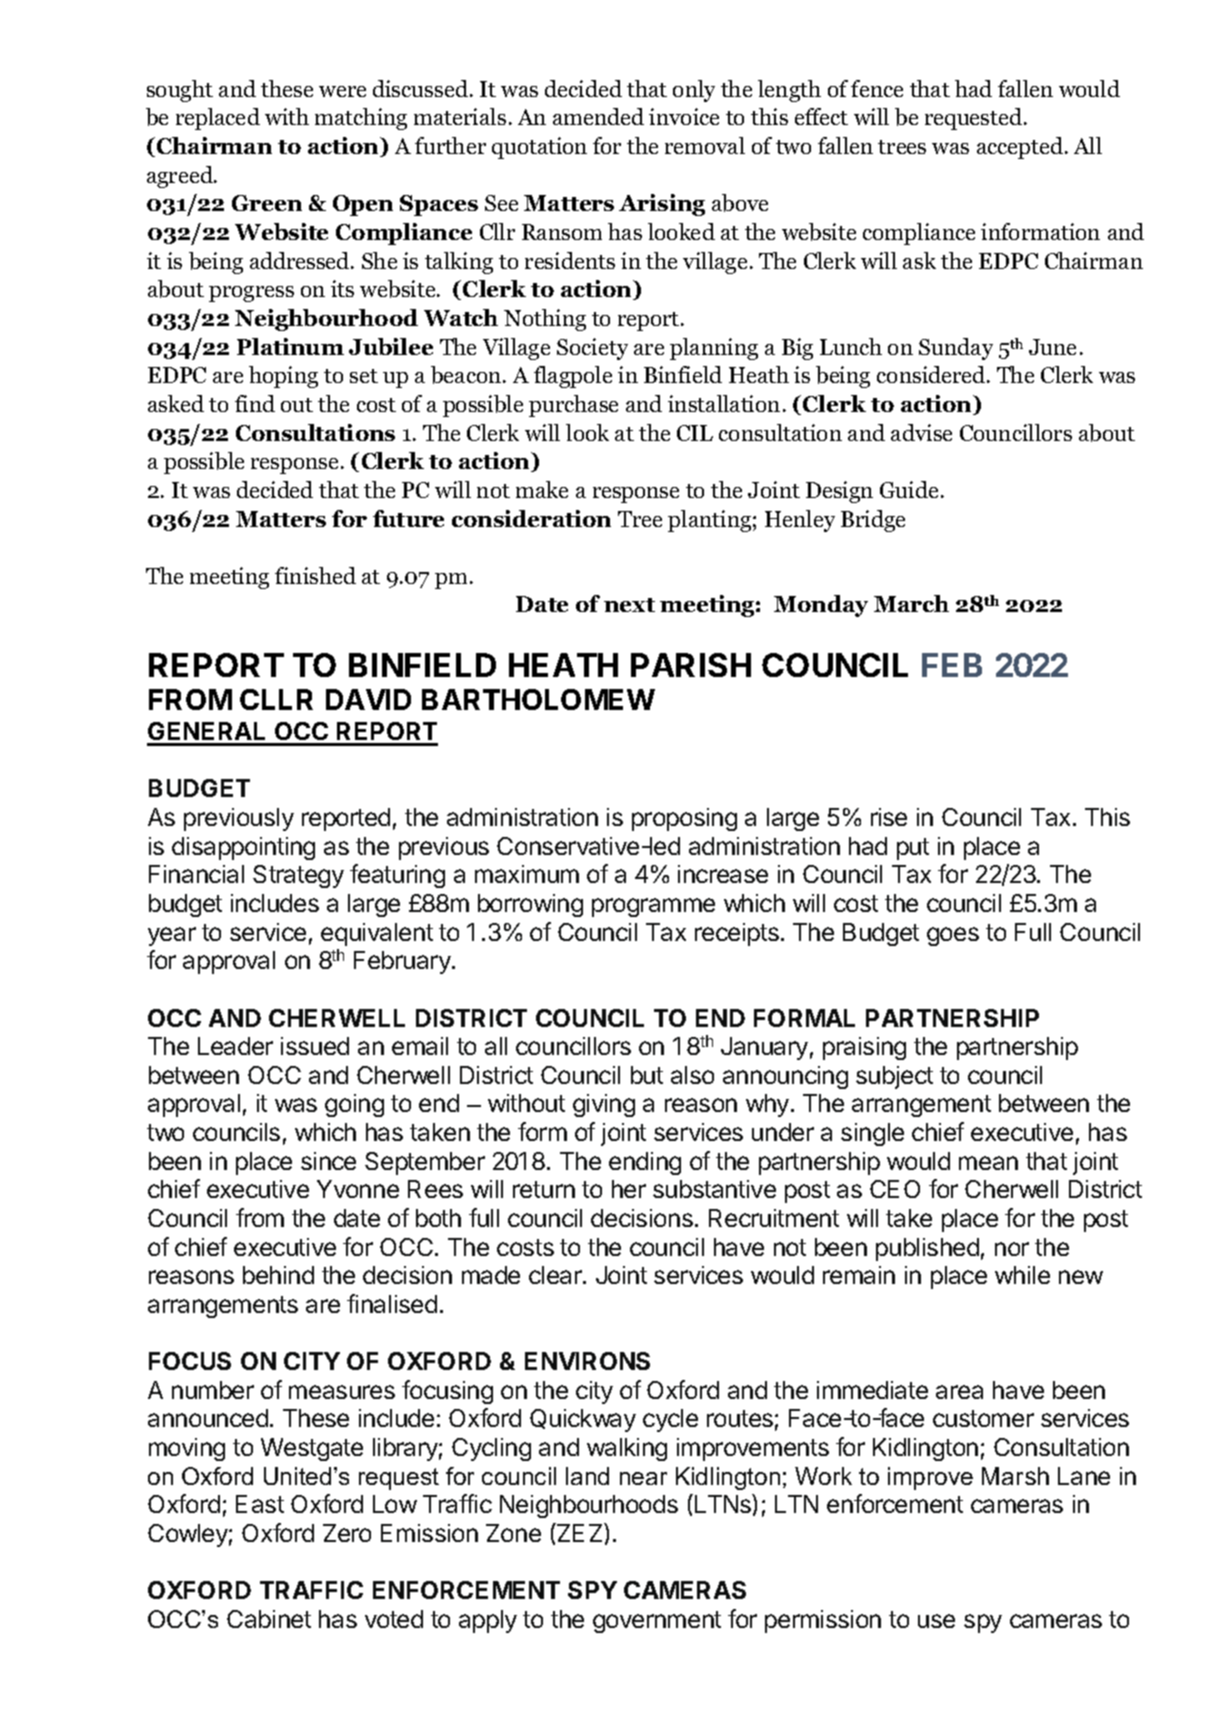  Describe the element at coordinates (1020, 148) in the screenshot. I see `accepted` at that location.
